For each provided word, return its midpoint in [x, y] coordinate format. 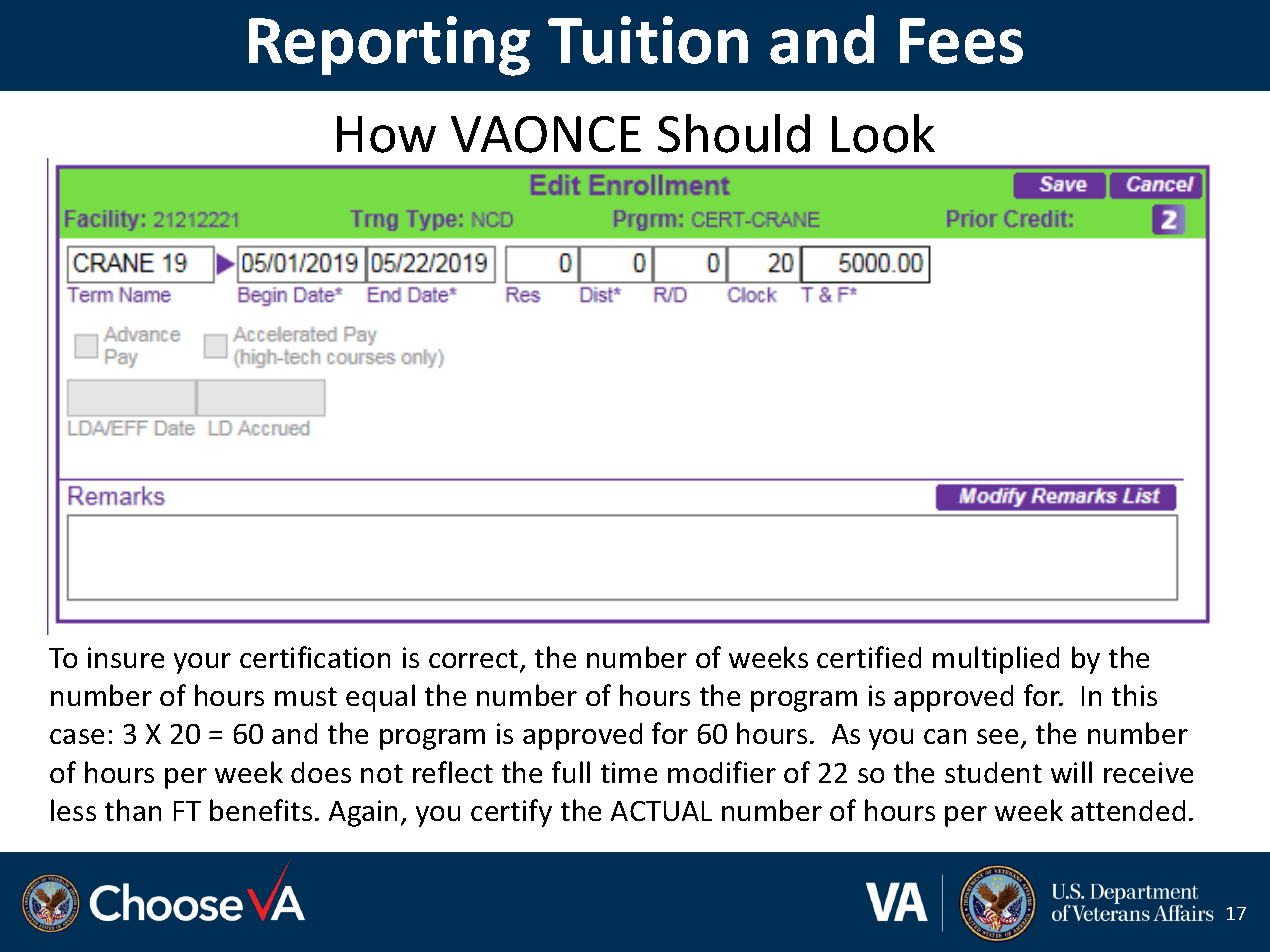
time [629, 772]
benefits [261, 810]
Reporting [389, 46]
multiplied [996, 660]
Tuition [648, 40]
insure [126, 657]
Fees [961, 41]
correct [475, 660]
